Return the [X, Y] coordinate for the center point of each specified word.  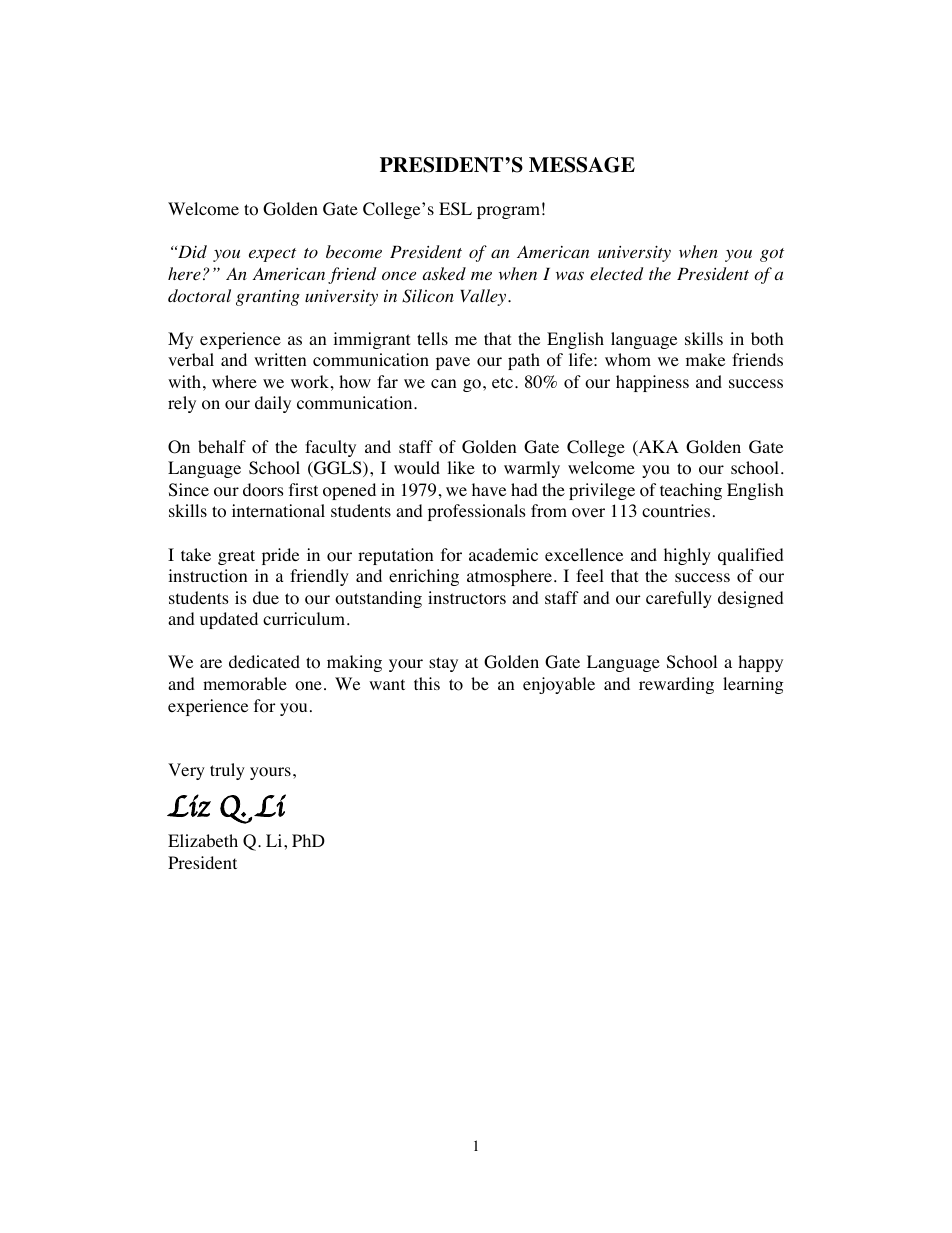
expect [272, 255]
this [427, 683]
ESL [455, 209]
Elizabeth [203, 840]
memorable [245, 684]
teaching [691, 491]
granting [268, 298]
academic [503, 554]
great [236, 557]
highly [687, 556]
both [767, 339]
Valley [485, 297]
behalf [222, 446]
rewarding [676, 685]
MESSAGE [582, 165]
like [461, 467]
